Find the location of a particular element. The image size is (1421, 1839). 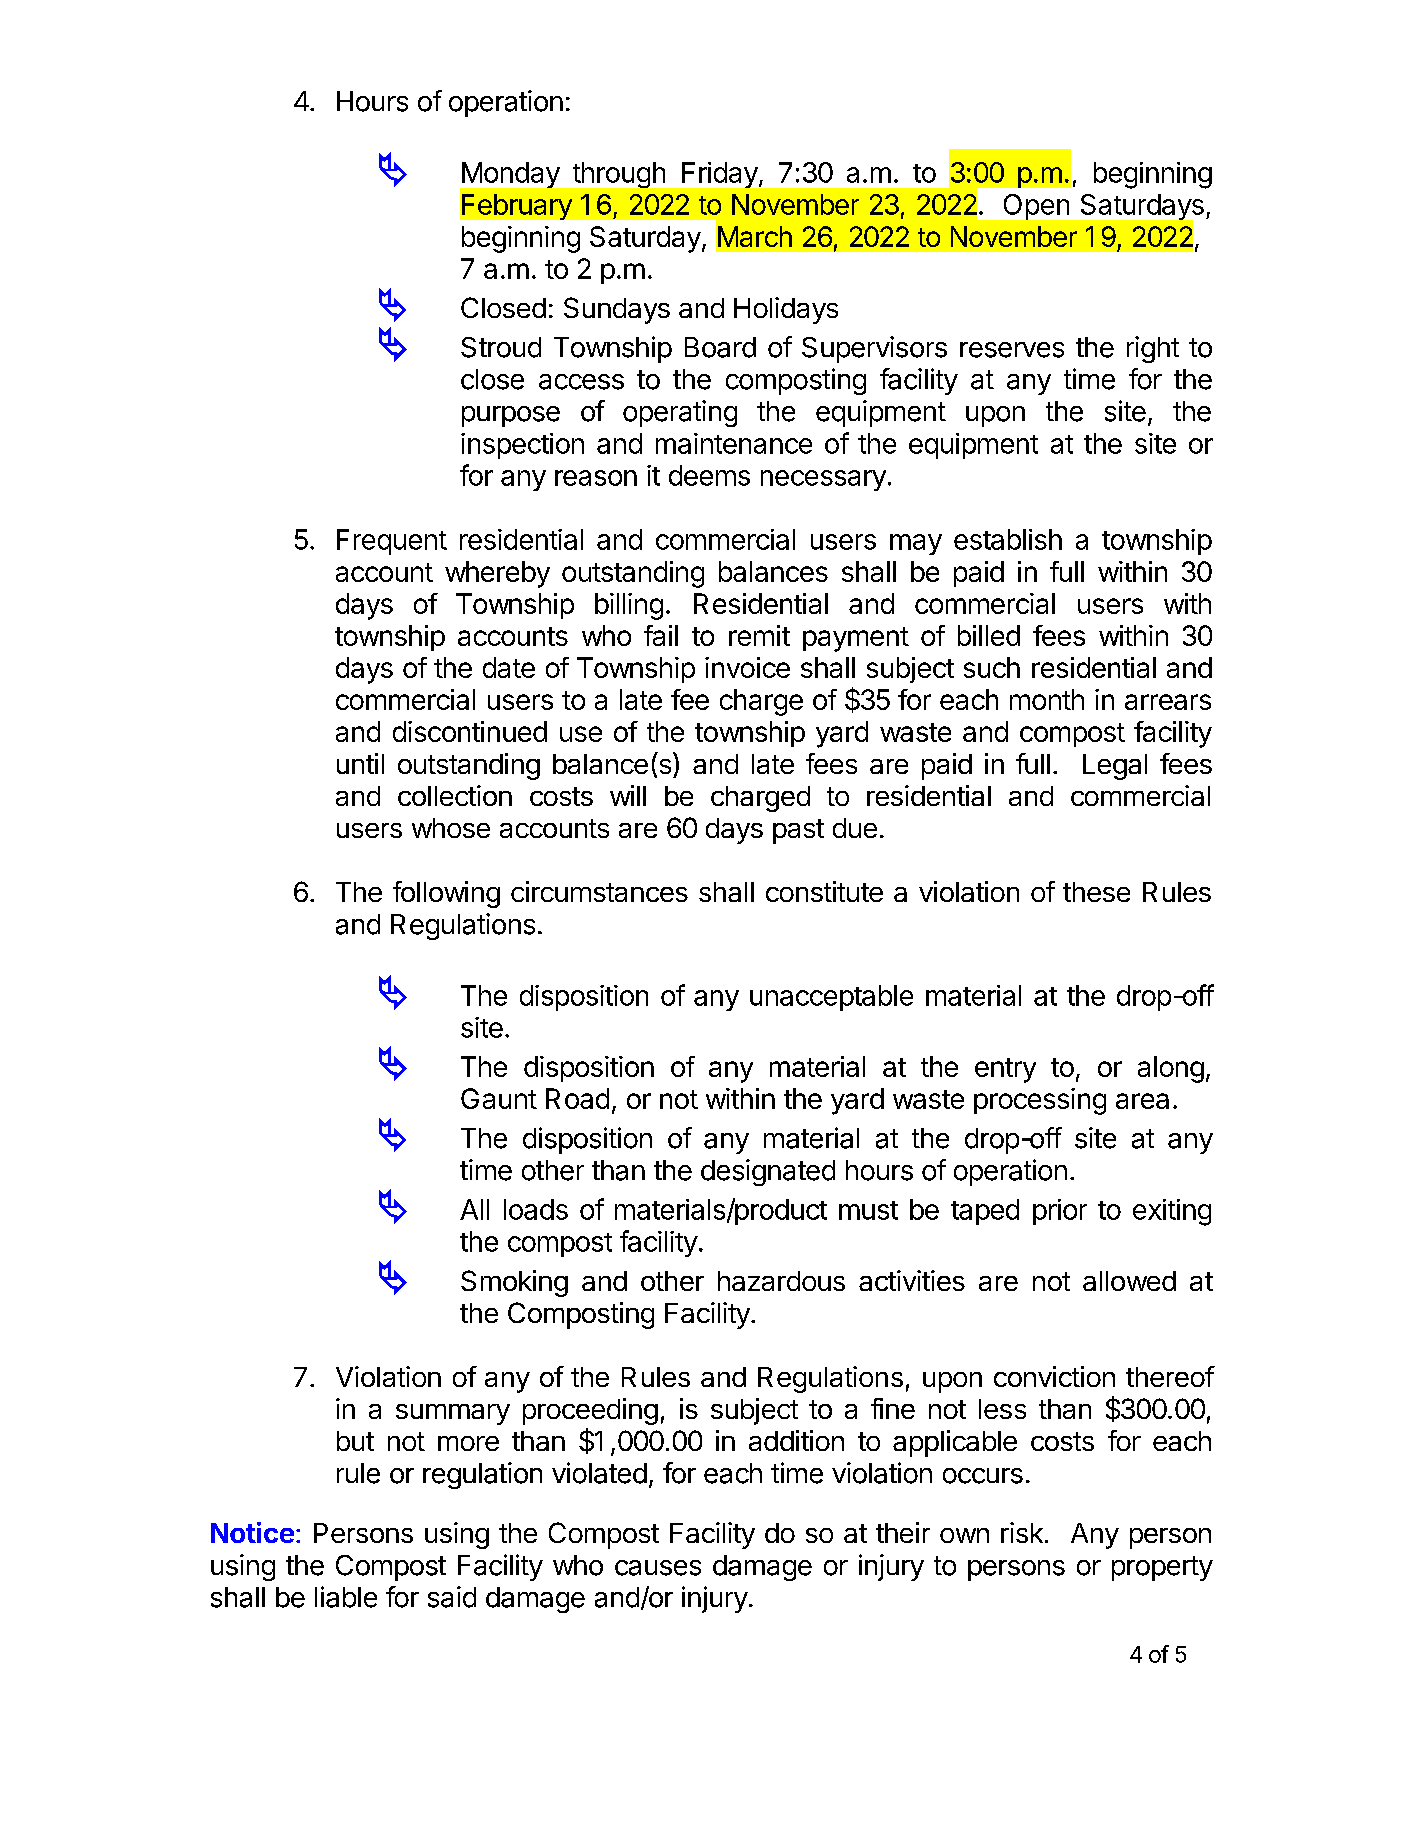

risk is located at coordinates (1022, 1532).
